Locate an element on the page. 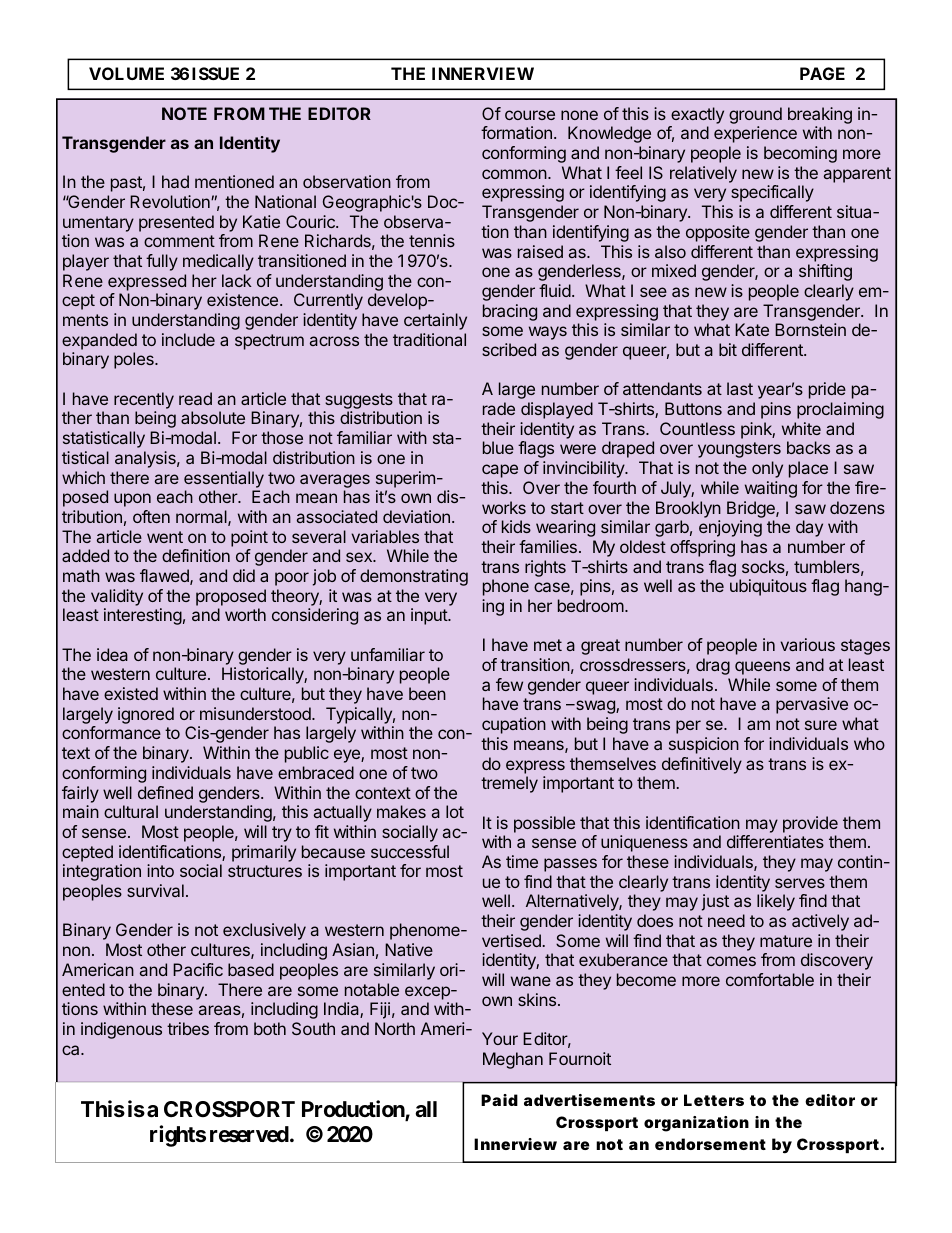 This image has height=1233, width=952. course is located at coordinates (530, 115).
